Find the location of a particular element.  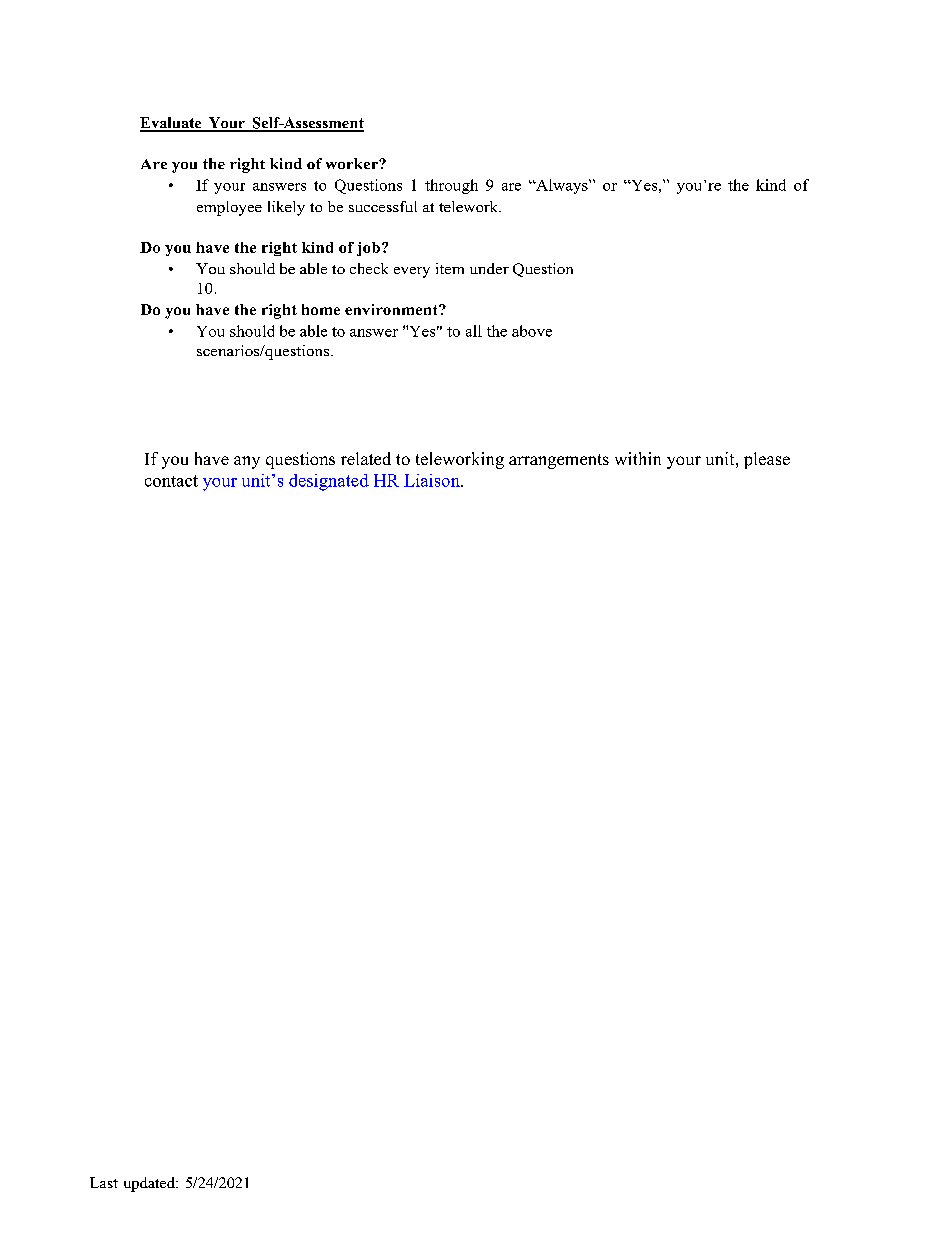

Last is located at coordinates (104, 1182).
